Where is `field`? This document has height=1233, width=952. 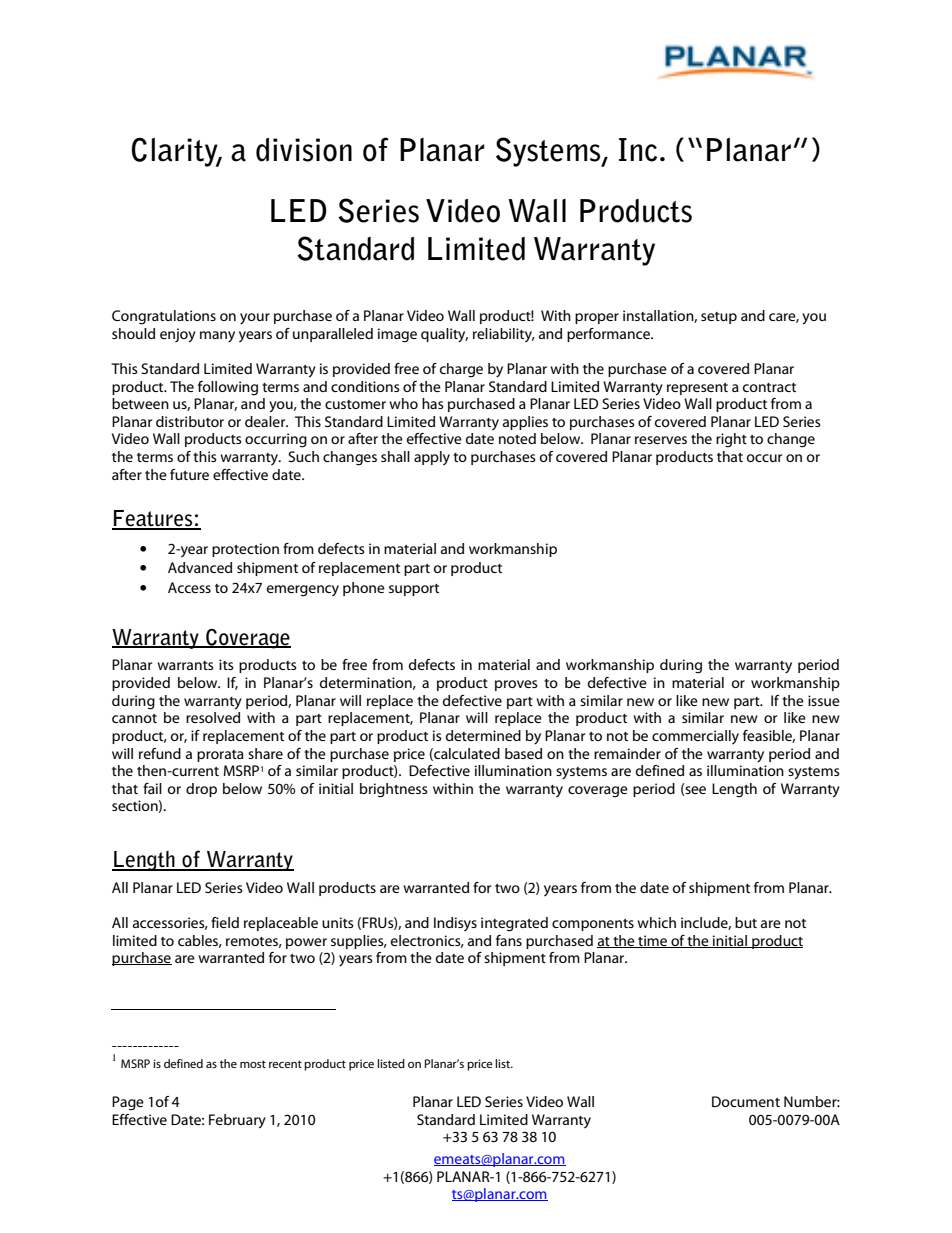
field is located at coordinates (225, 922).
